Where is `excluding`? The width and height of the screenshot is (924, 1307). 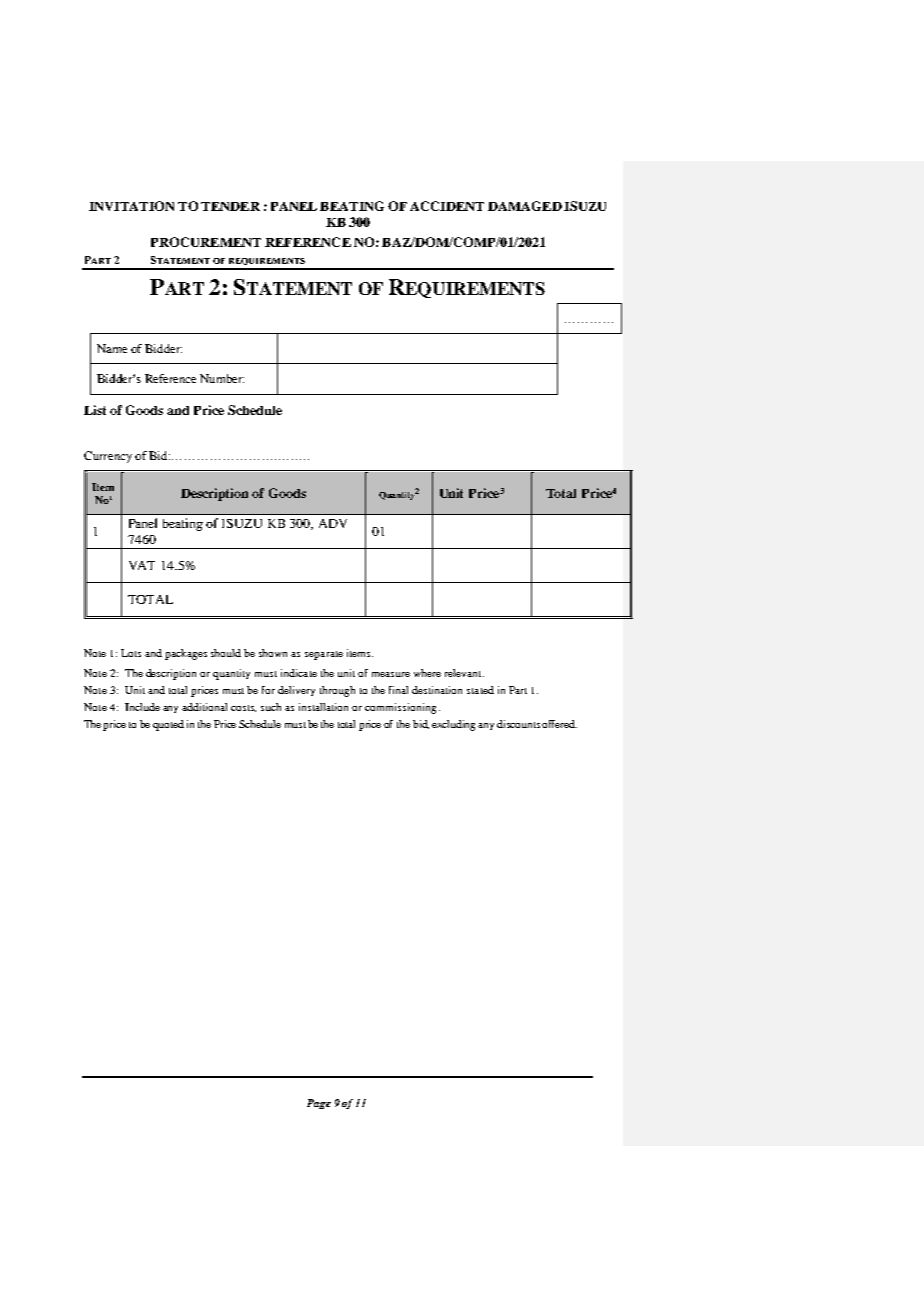 excluding is located at coordinates (455, 725).
